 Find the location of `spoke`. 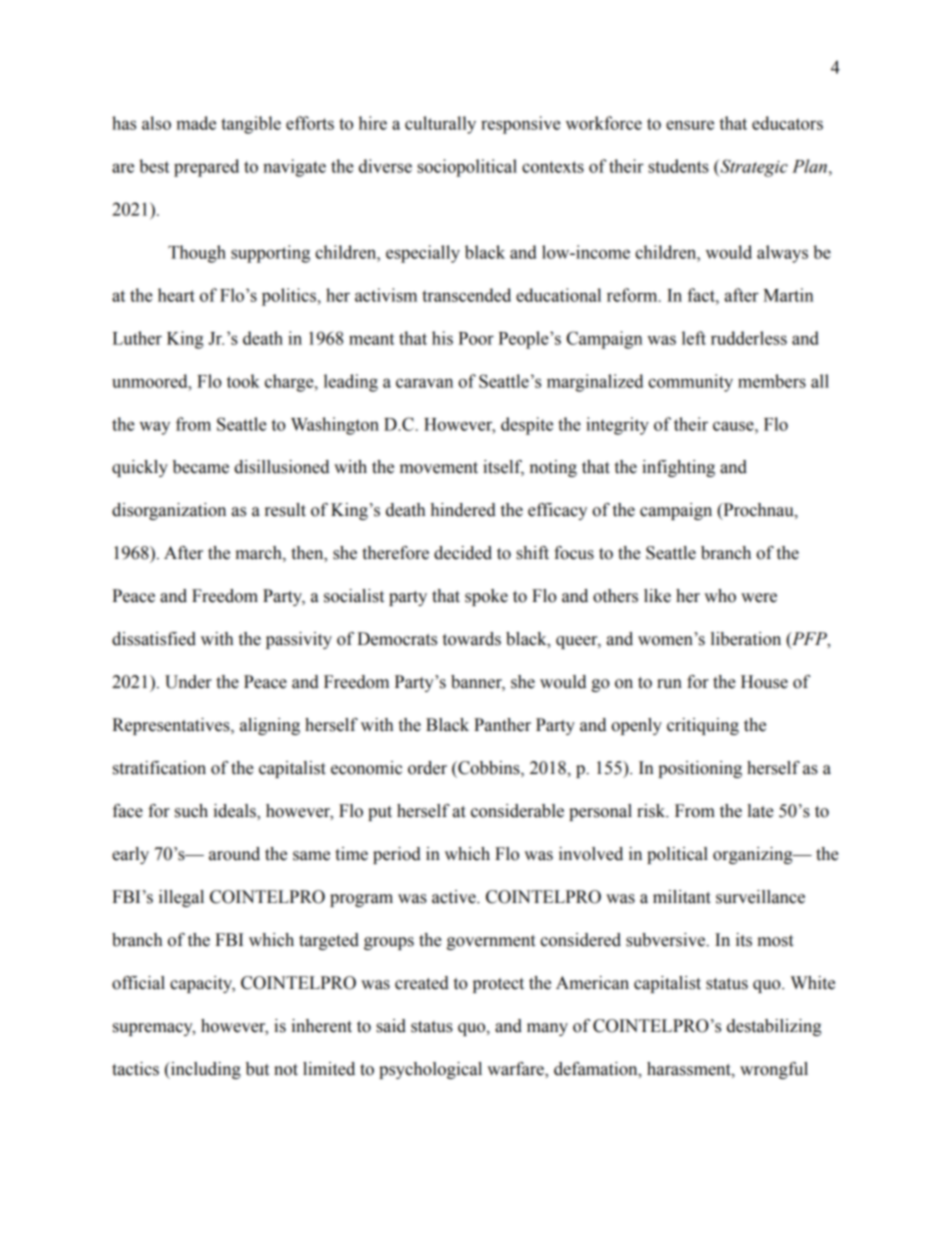

spoke is located at coordinates (486, 597).
